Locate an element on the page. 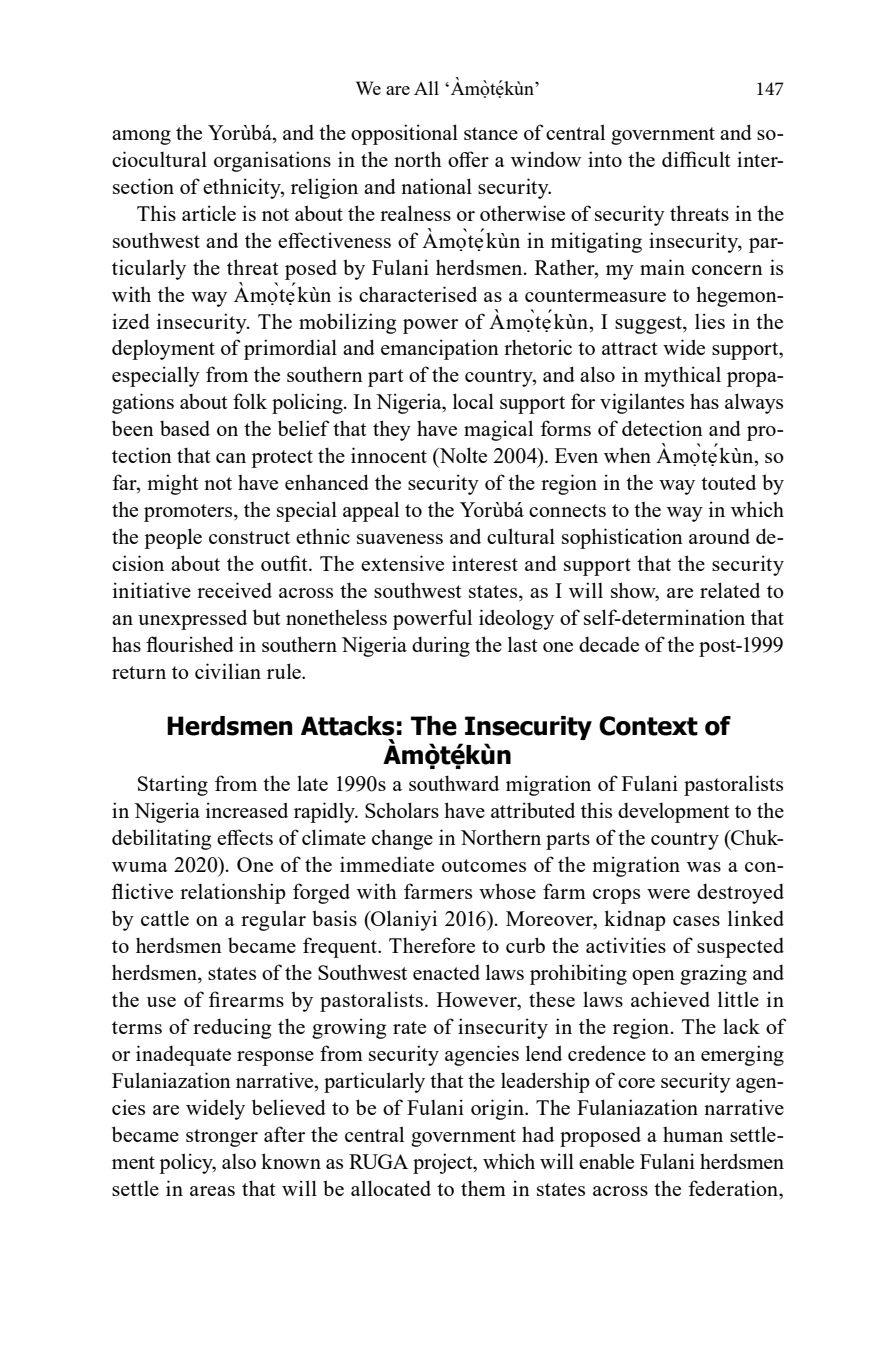 The image size is (896, 1345). extensive is located at coordinates (402, 563).
